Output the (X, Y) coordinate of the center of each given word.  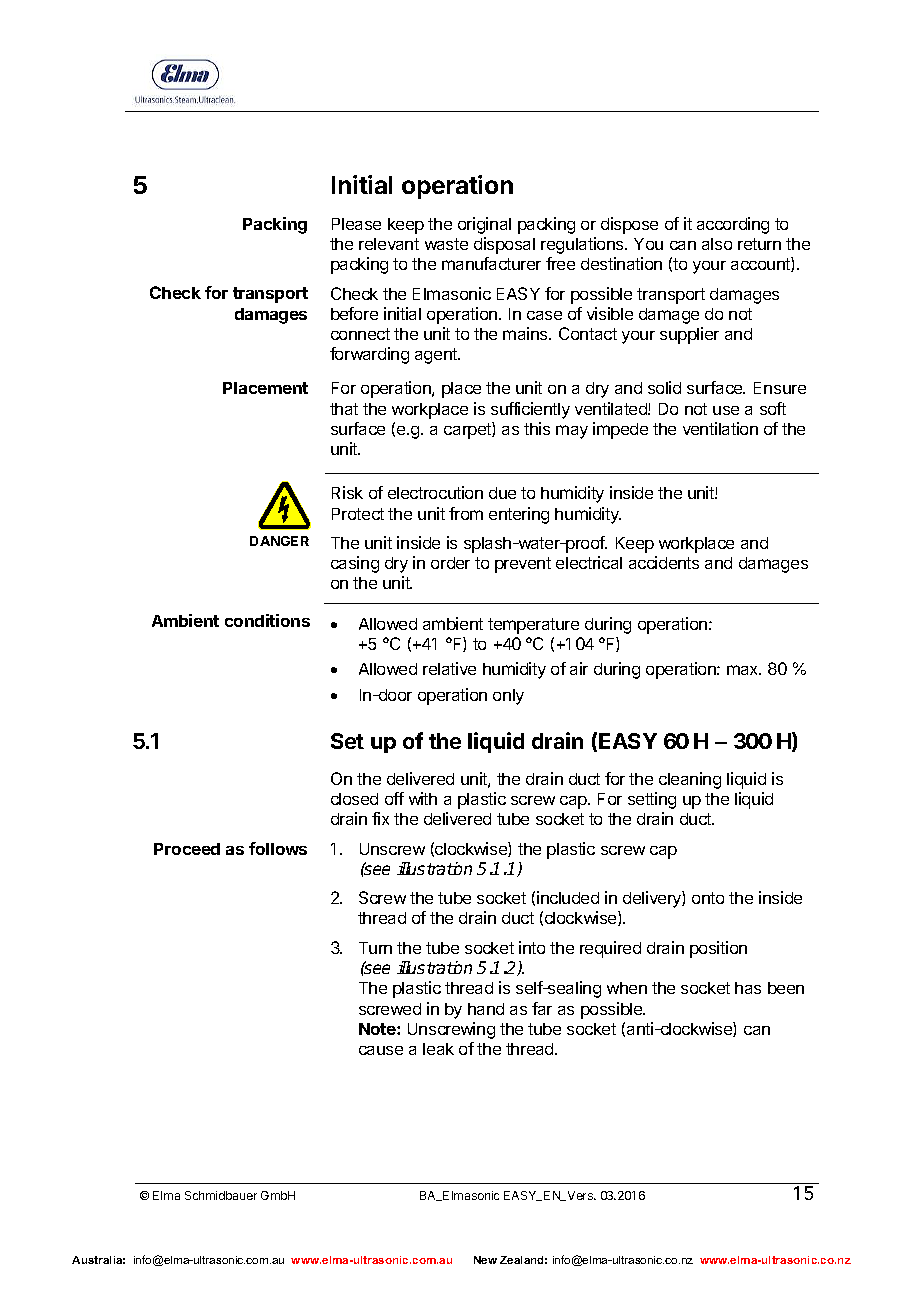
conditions (267, 620)
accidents (664, 562)
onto (708, 898)
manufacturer (491, 263)
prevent (523, 565)
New (485, 1260)
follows (278, 848)
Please (356, 224)
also (717, 244)
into (532, 947)
